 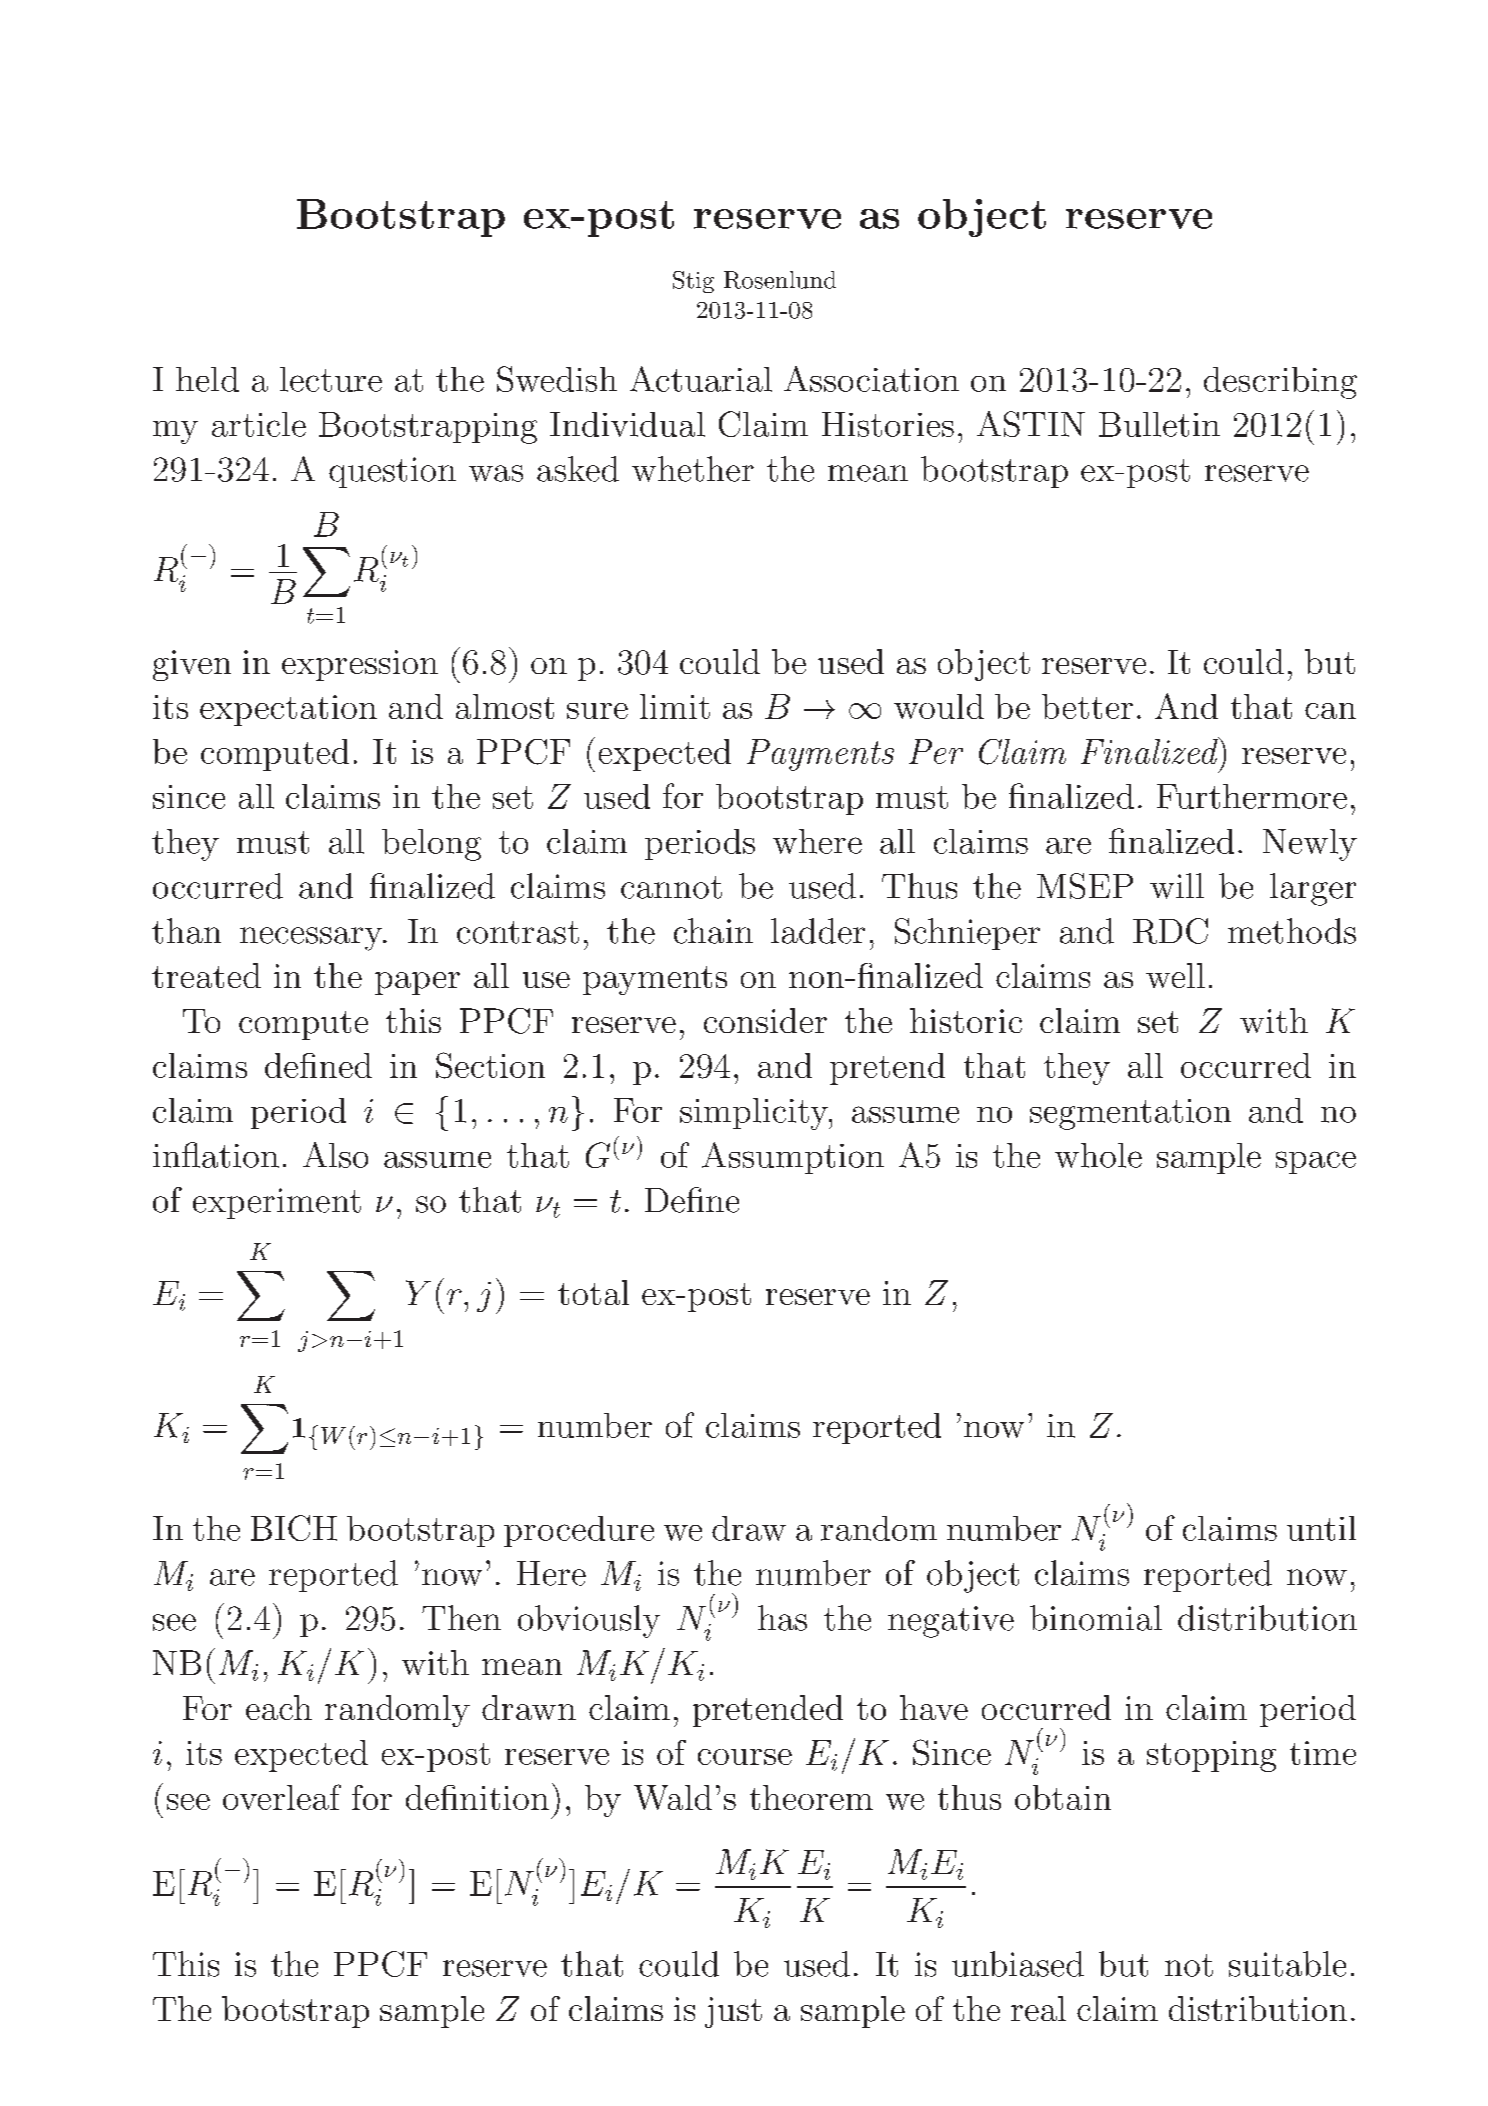 I want to click on has, so click(x=782, y=1618).
